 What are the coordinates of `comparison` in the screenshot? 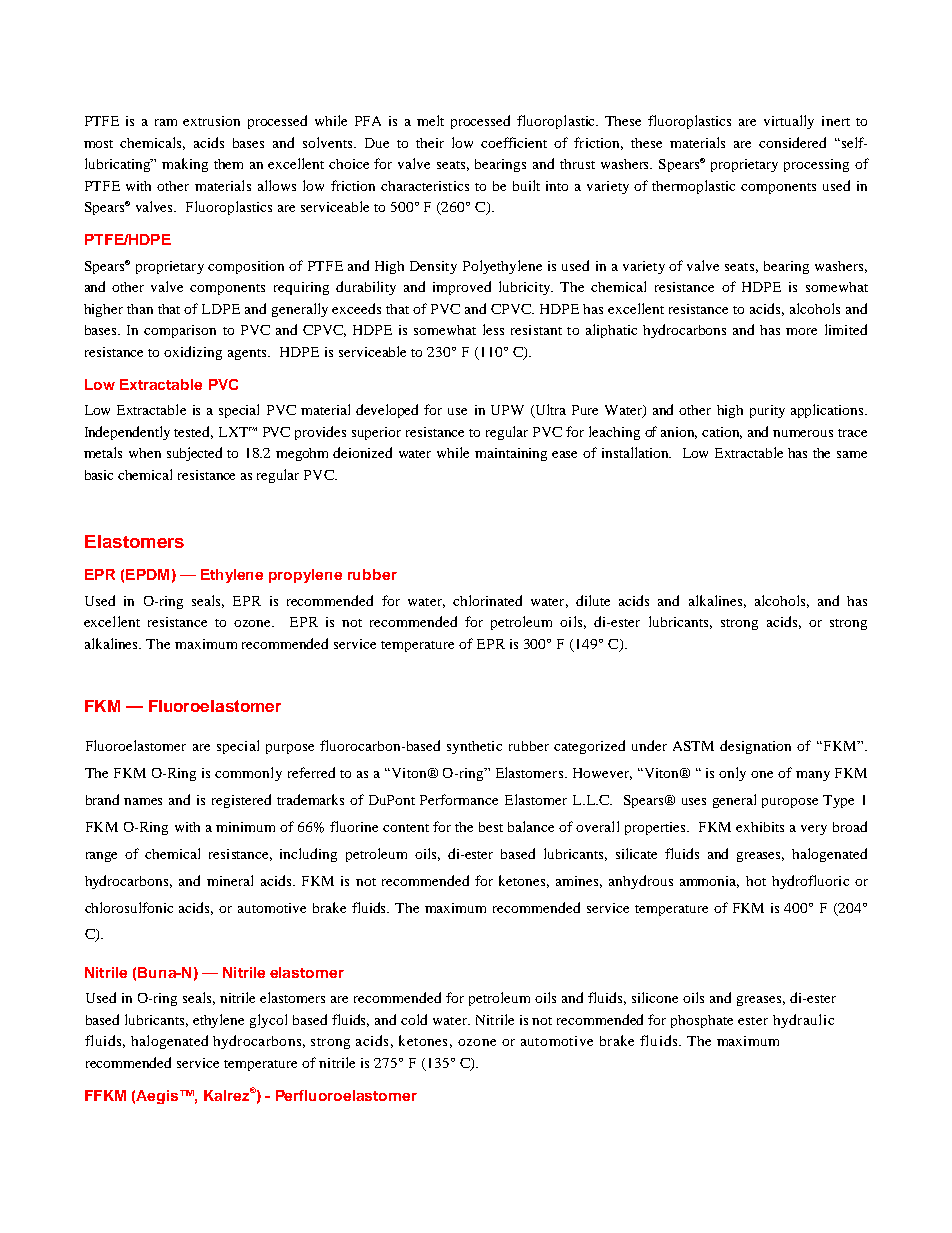 It's located at (180, 331).
